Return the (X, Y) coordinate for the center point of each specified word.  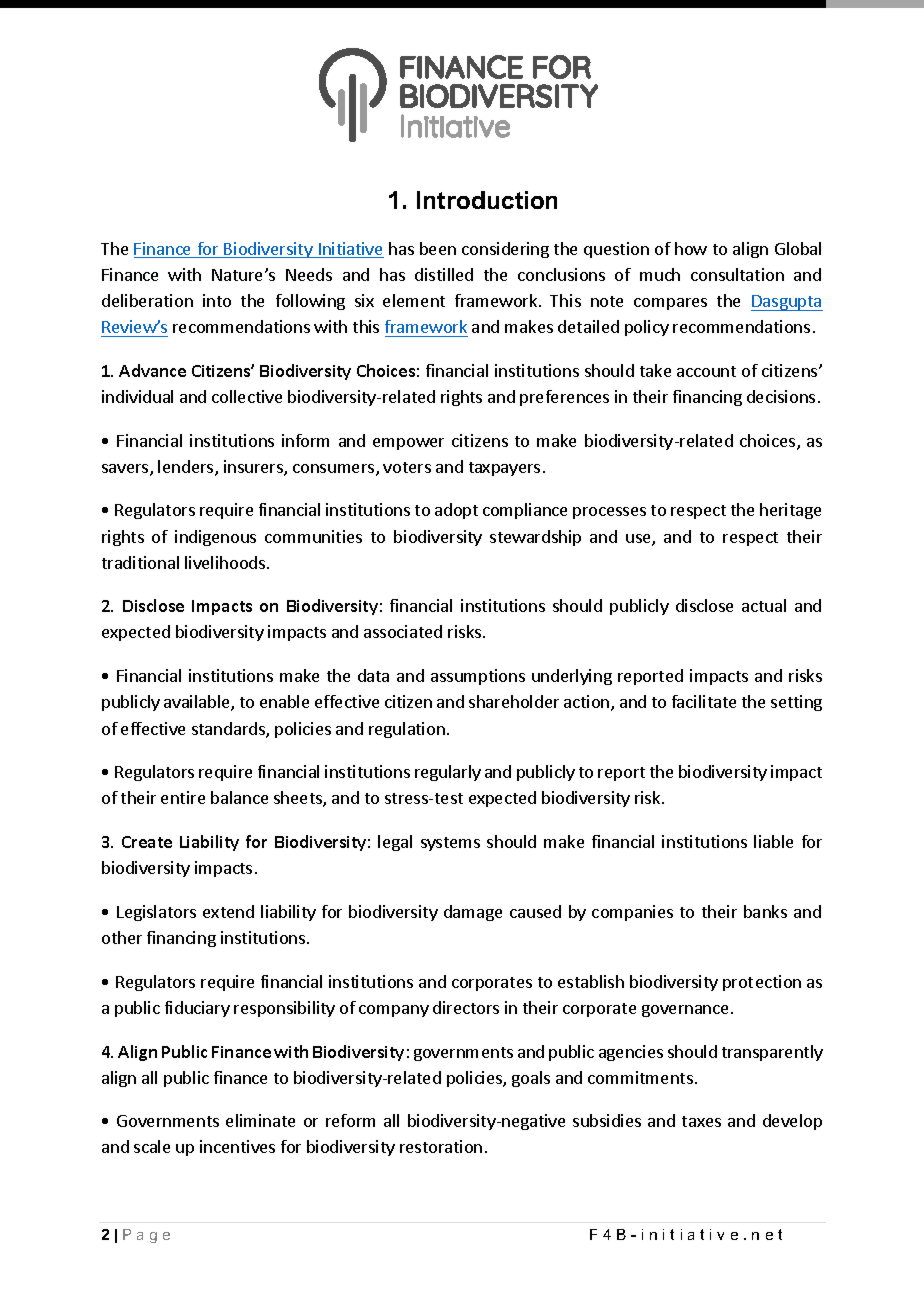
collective (247, 396)
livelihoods (225, 562)
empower (408, 444)
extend (228, 911)
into (217, 300)
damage (473, 913)
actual (764, 605)
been (438, 248)
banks (765, 911)
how (691, 248)
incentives (237, 1146)
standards (229, 730)
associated (403, 631)
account (706, 371)
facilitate (704, 701)
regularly (448, 773)
